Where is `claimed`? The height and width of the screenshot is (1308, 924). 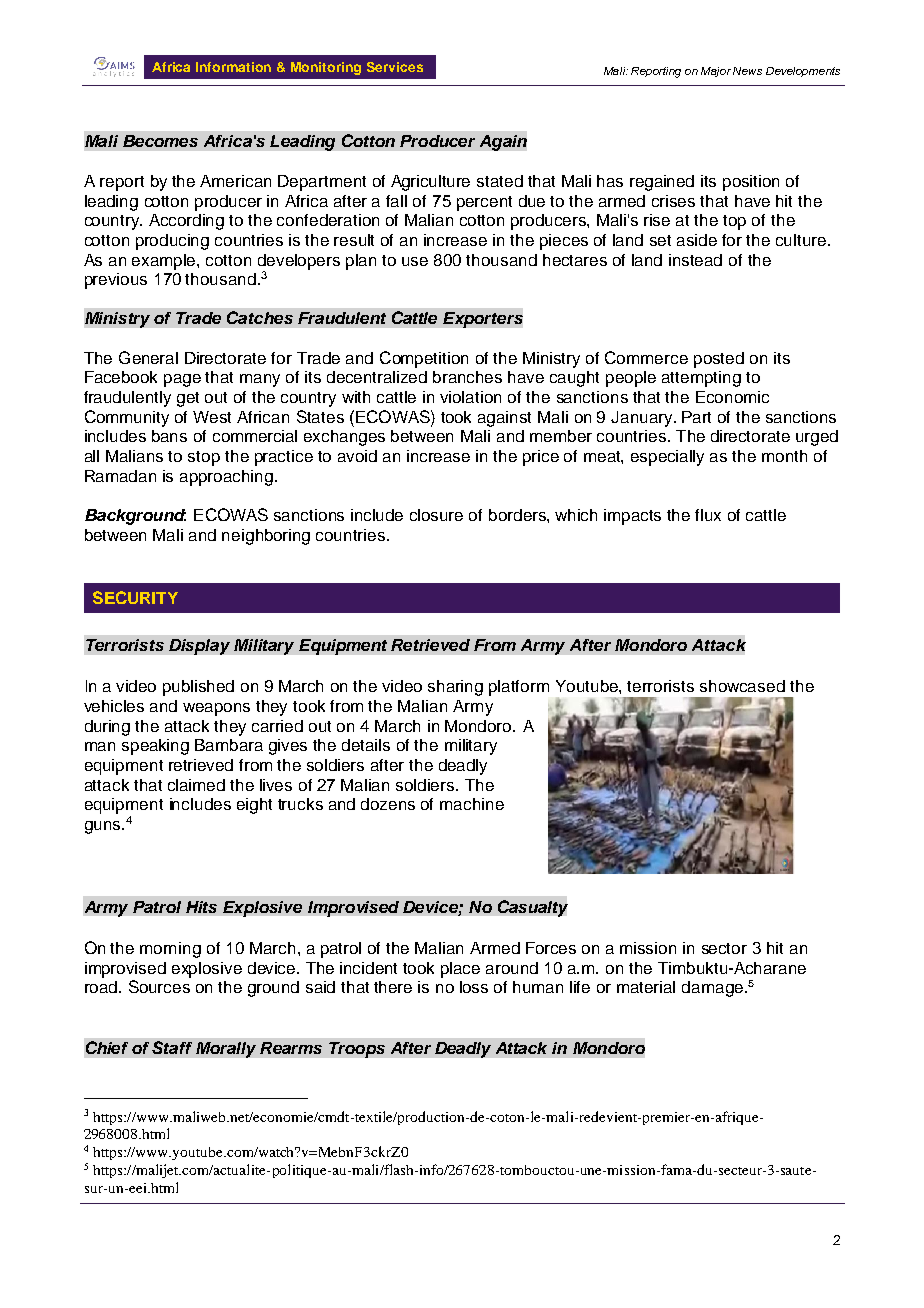 claimed is located at coordinates (196, 785).
